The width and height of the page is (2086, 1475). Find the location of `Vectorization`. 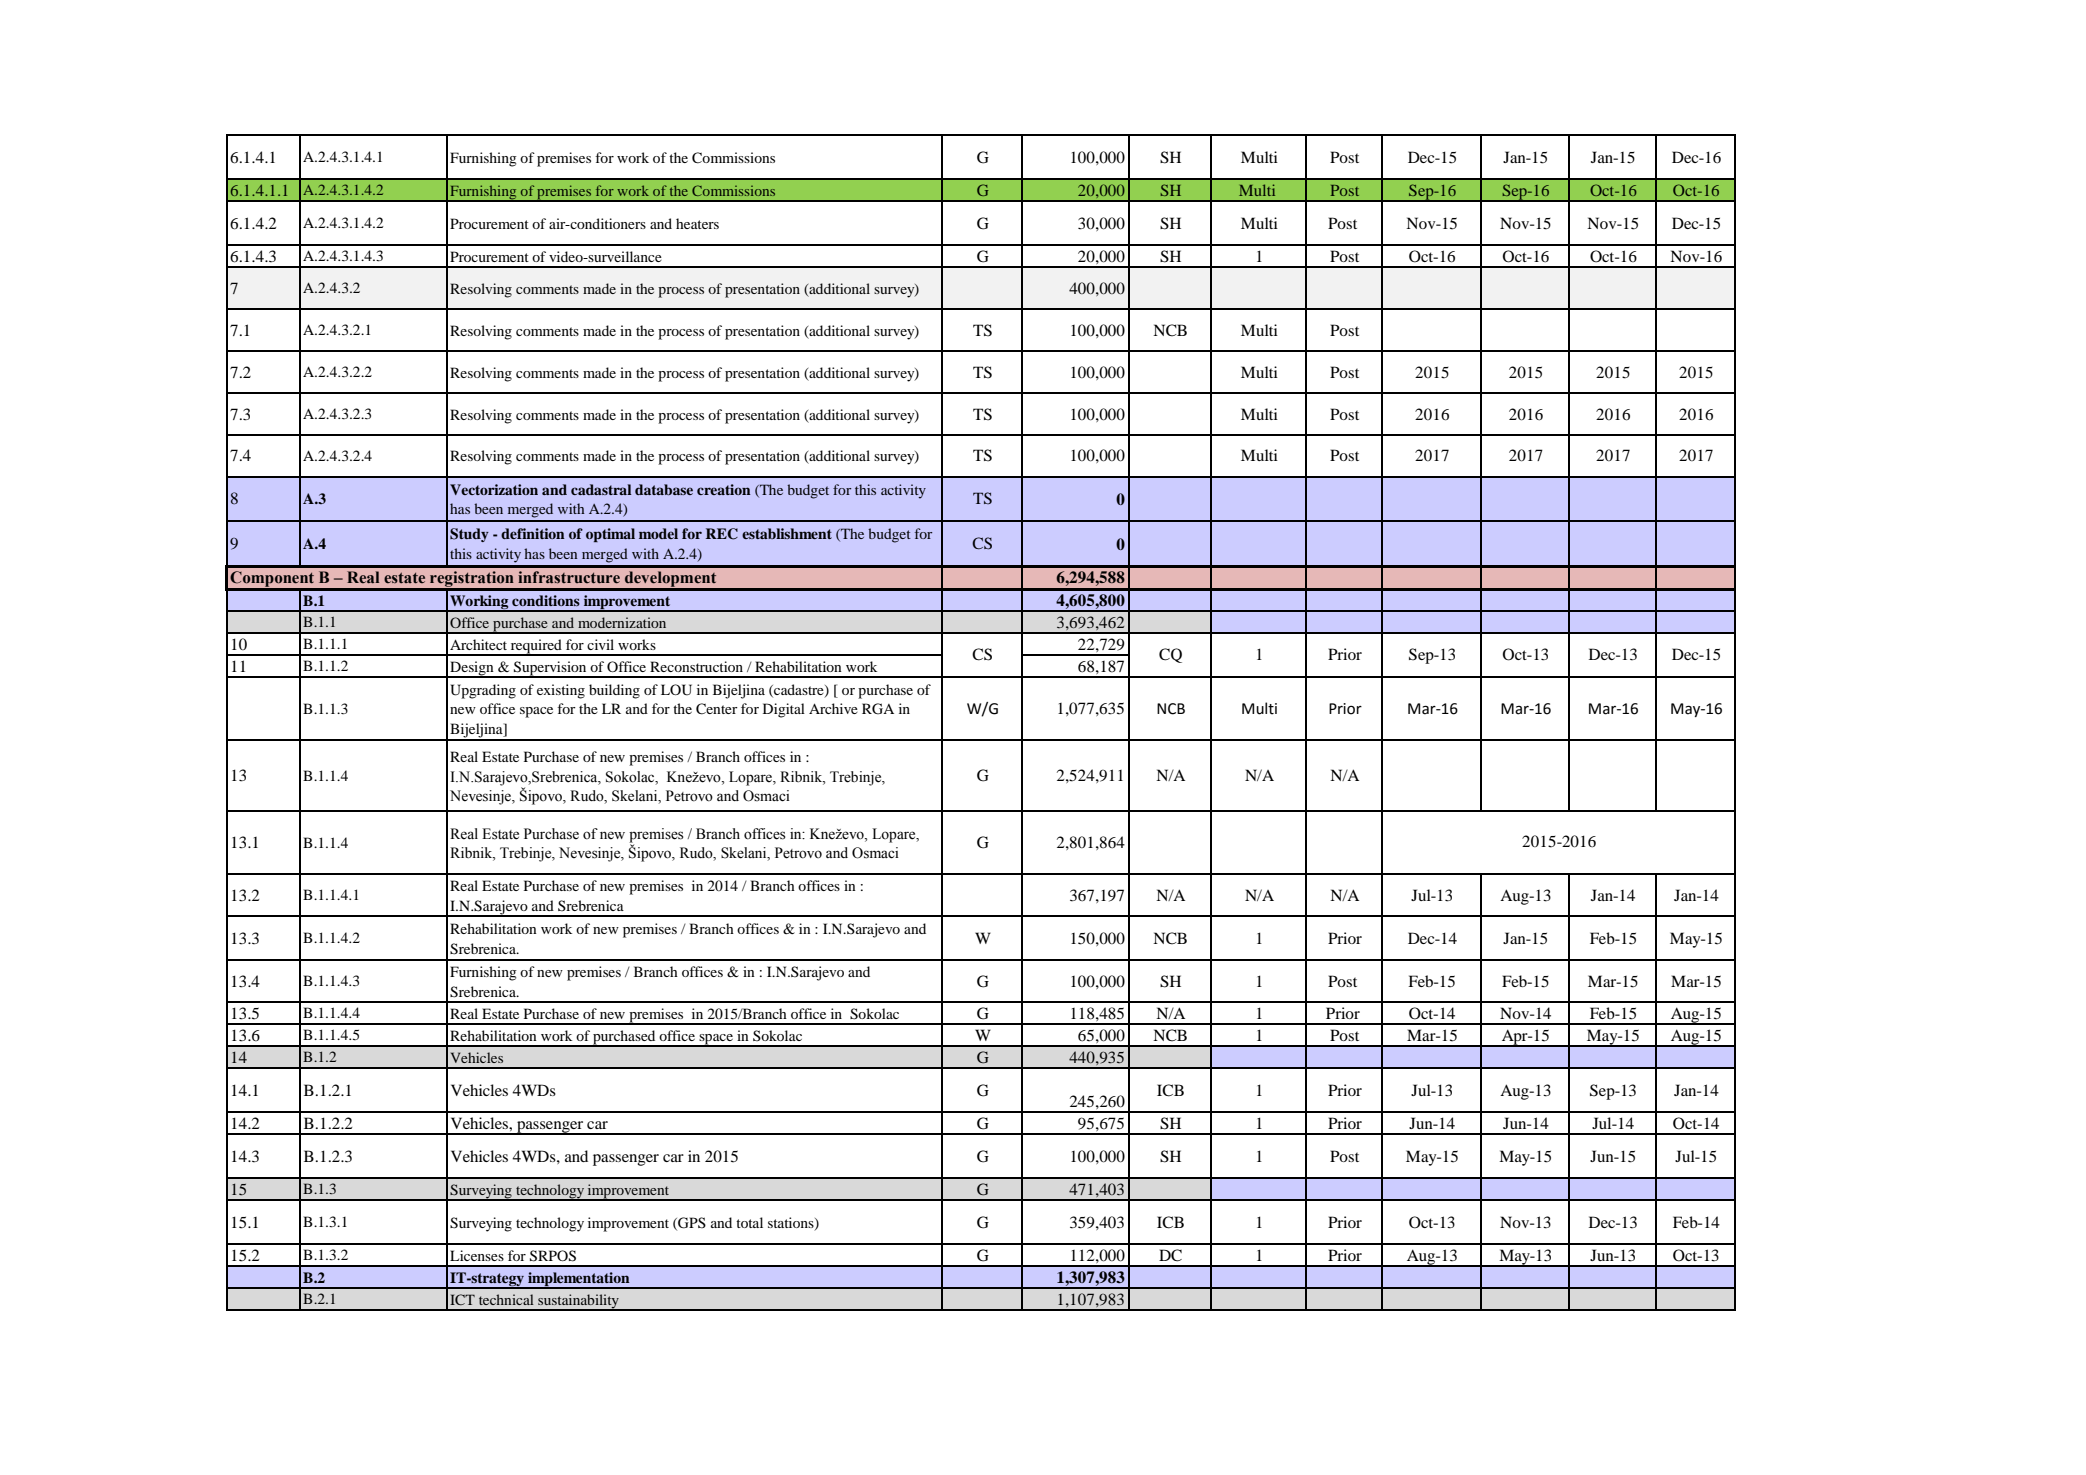

Vectorization is located at coordinates (494, 489).
